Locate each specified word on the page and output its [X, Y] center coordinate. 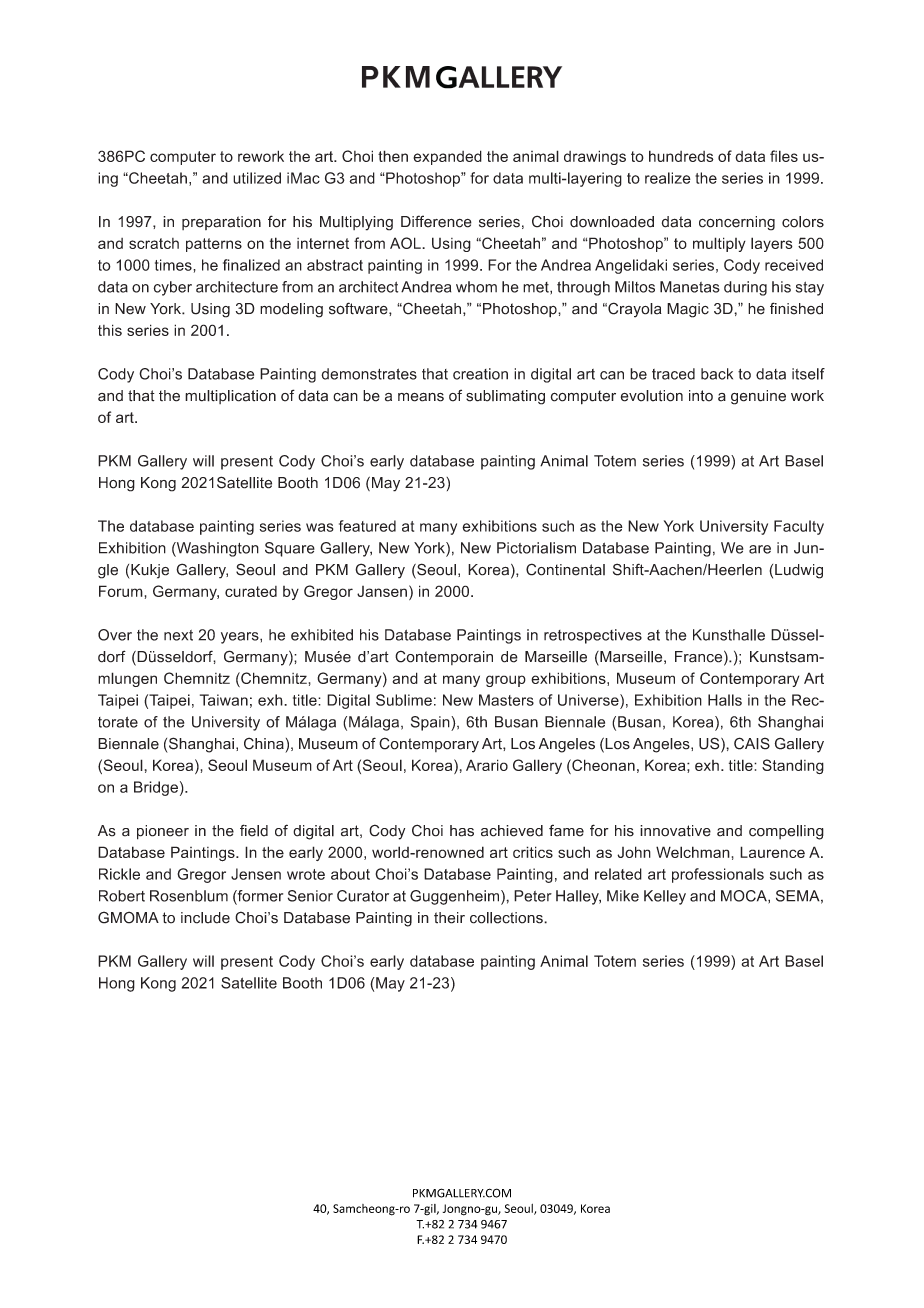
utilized [257, 178]
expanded [447, 157]
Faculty [799, 527]
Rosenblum [189, 896]
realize [668, 178]
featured [367, 526]
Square [290, 549]
